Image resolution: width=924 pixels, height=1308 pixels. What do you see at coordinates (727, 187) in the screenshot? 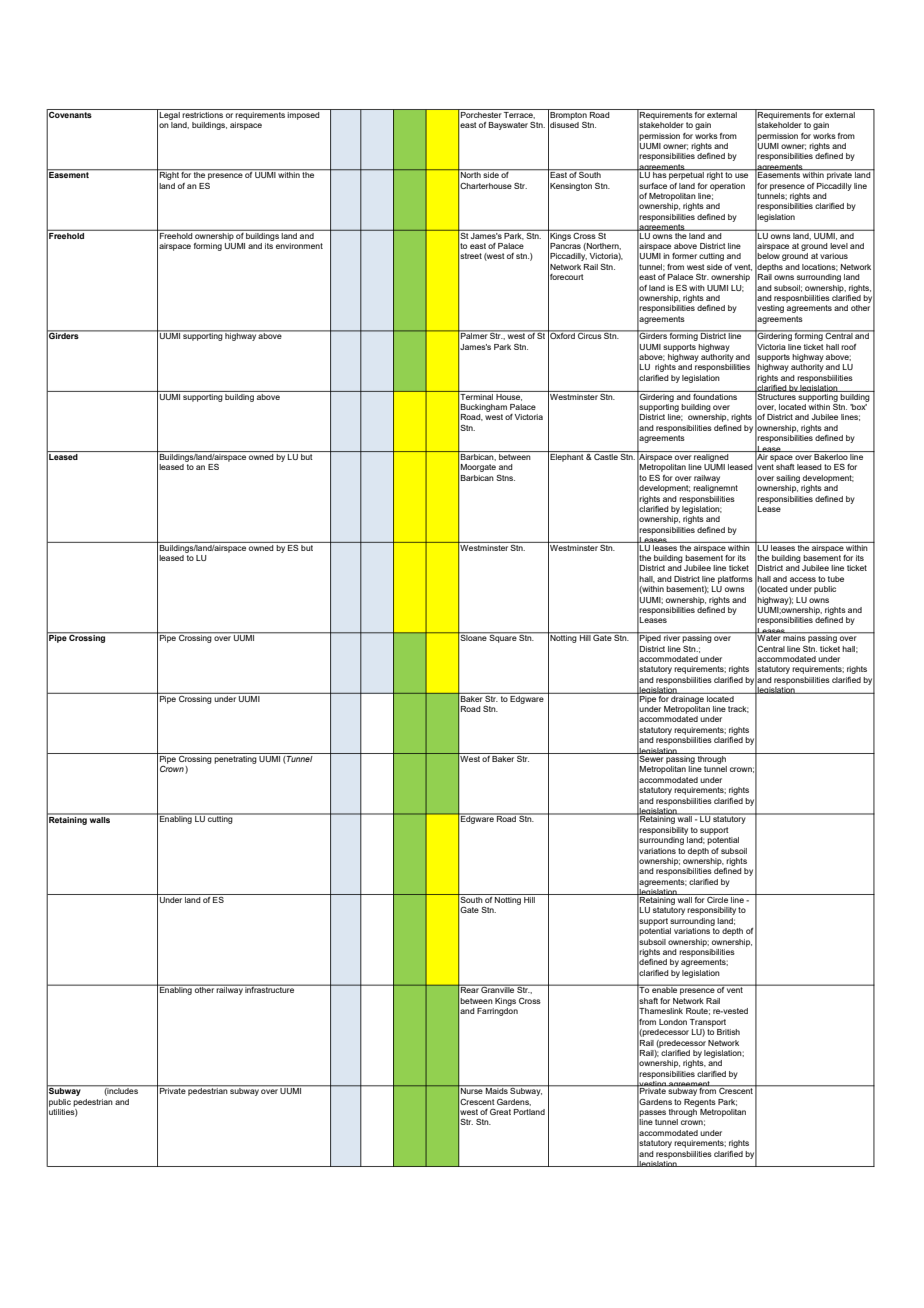
I see `operation` at bounding box center [727, 187].
